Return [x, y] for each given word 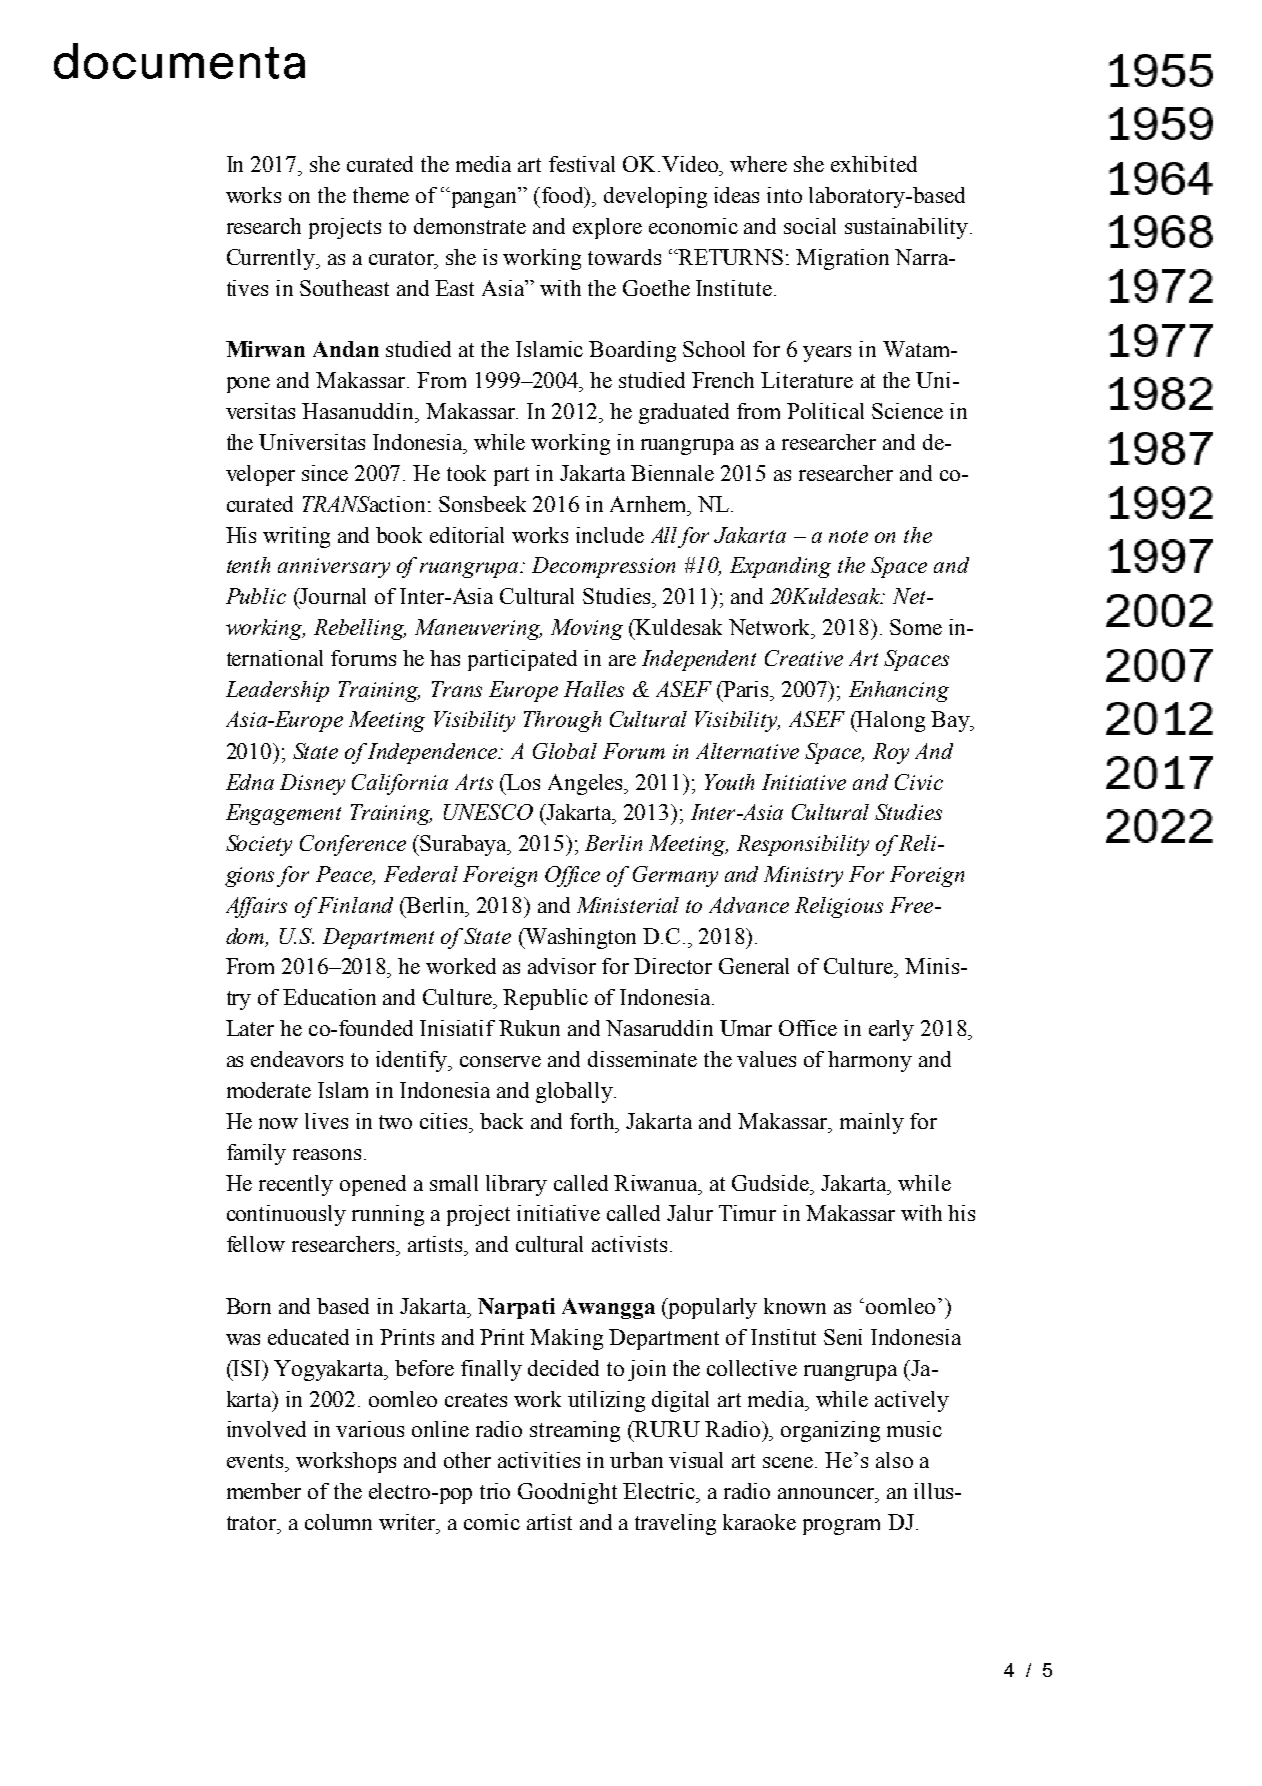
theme [381, 195]
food [564, 196]
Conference [353, 845]
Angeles [587, 784]
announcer [827, 1493]
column [338, 1522]
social [810, 226]
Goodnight [567, 1493]
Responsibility [803, 845]
